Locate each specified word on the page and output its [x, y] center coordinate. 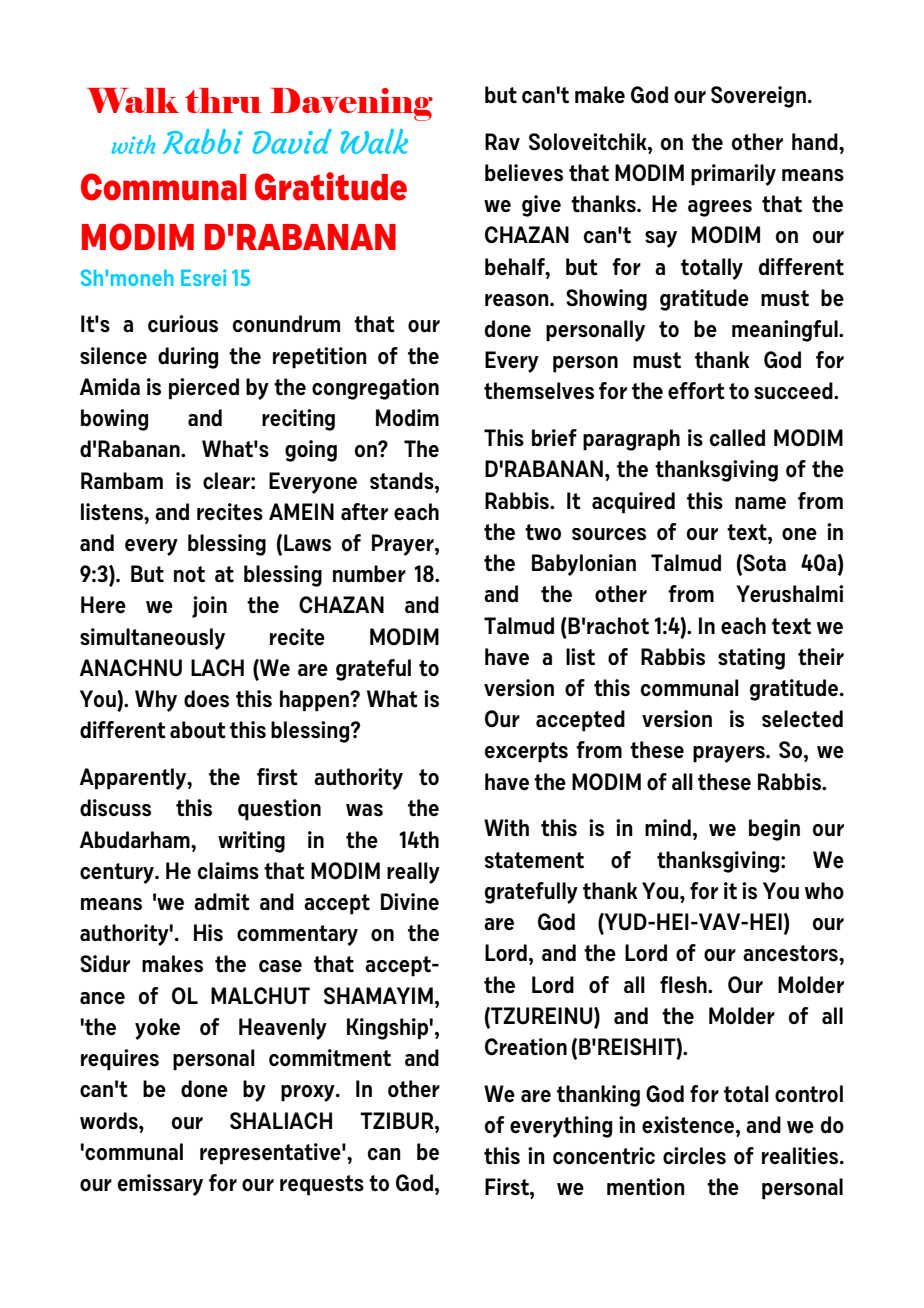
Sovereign [758, 97]
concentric [604, 1156]
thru [223, 100]
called [737, 438]
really [413, 873]
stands [403, 481]
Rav [502, 141]
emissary [160, 1185]
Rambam [122, 481]
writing [251, 842]
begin [774, 830]
